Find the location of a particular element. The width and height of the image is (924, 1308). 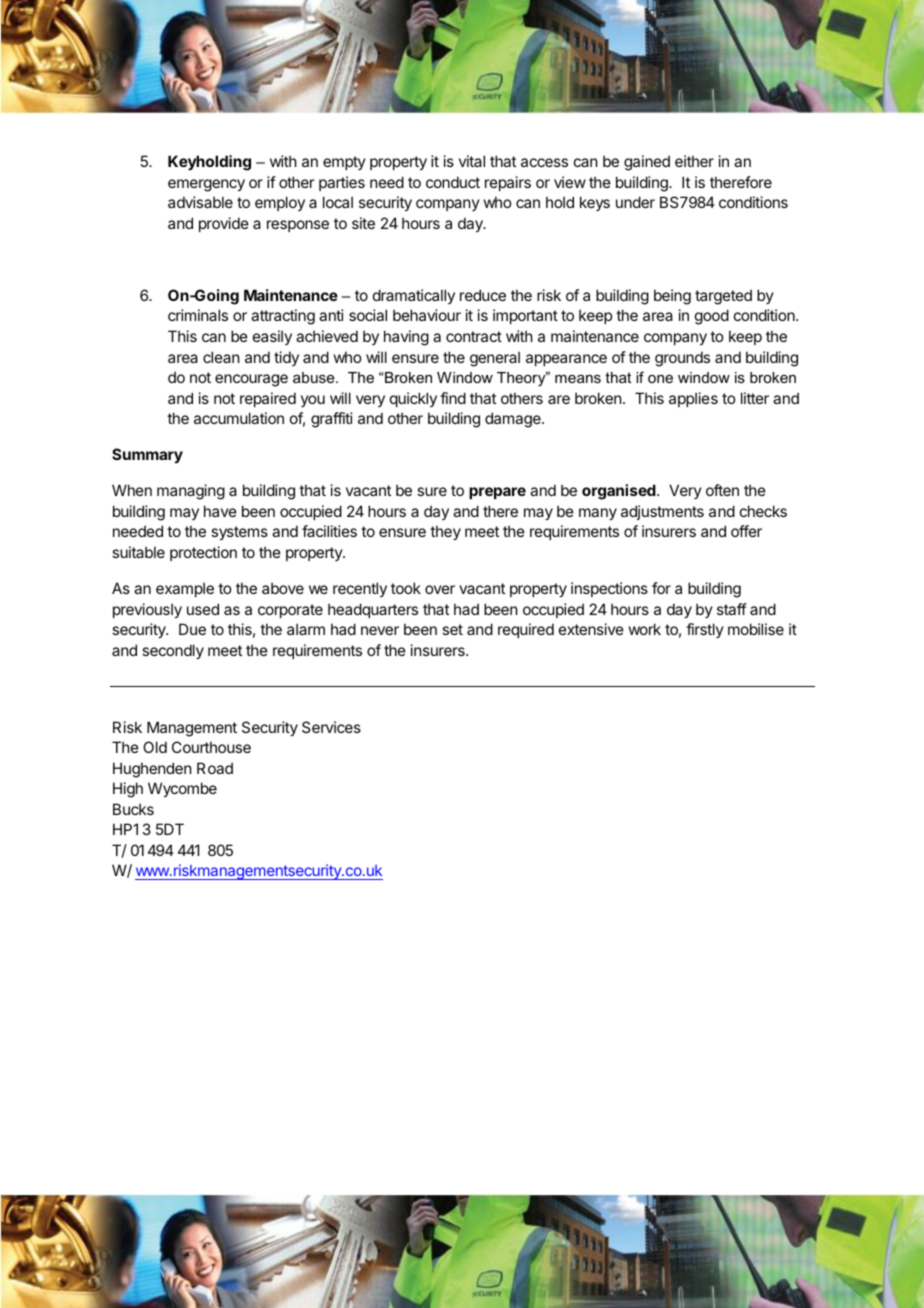

one is located at coordinates (660, 379).
